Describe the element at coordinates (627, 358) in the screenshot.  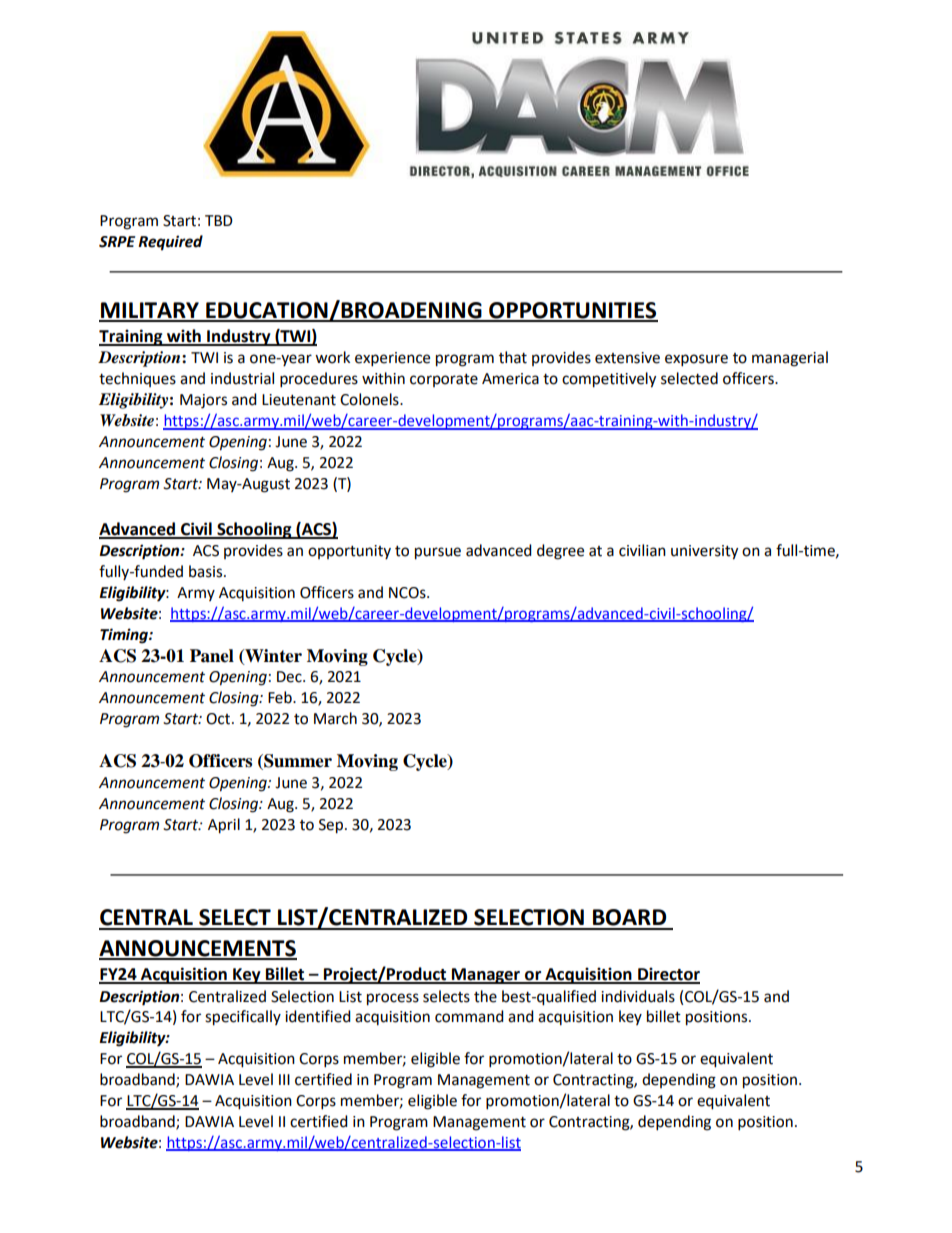
I see `extensive` at that location.
